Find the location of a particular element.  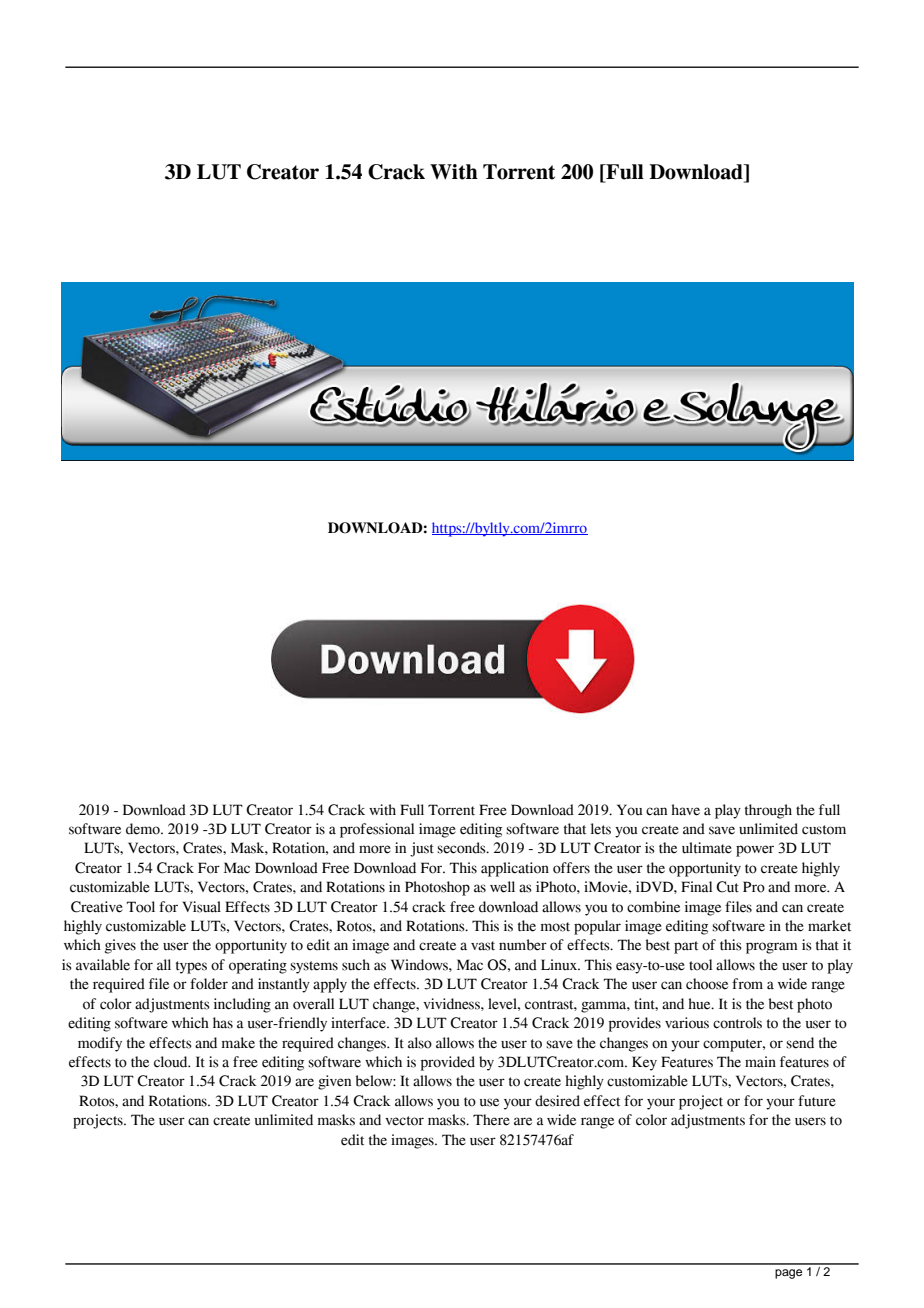

make is located at coordinates (238, 1043).
